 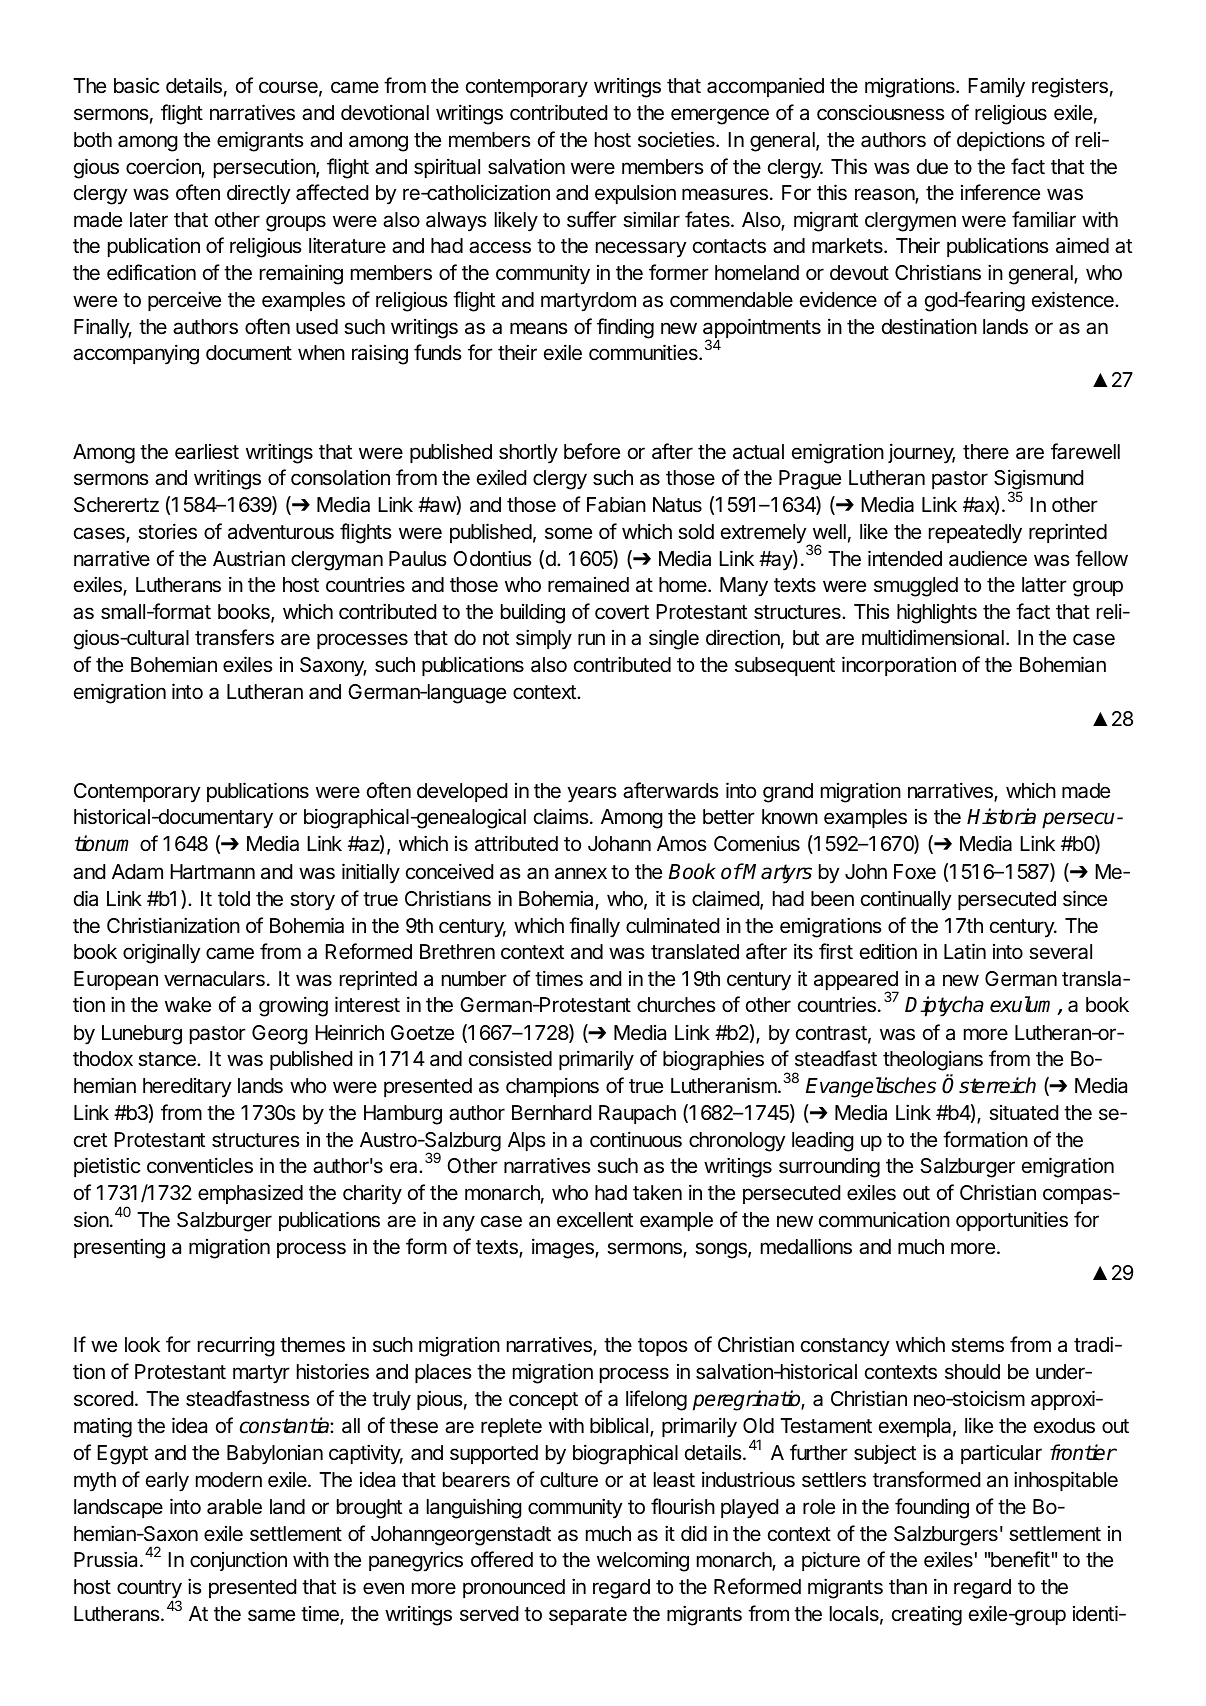 I want to click on directly, so click(x=259, y=194).
